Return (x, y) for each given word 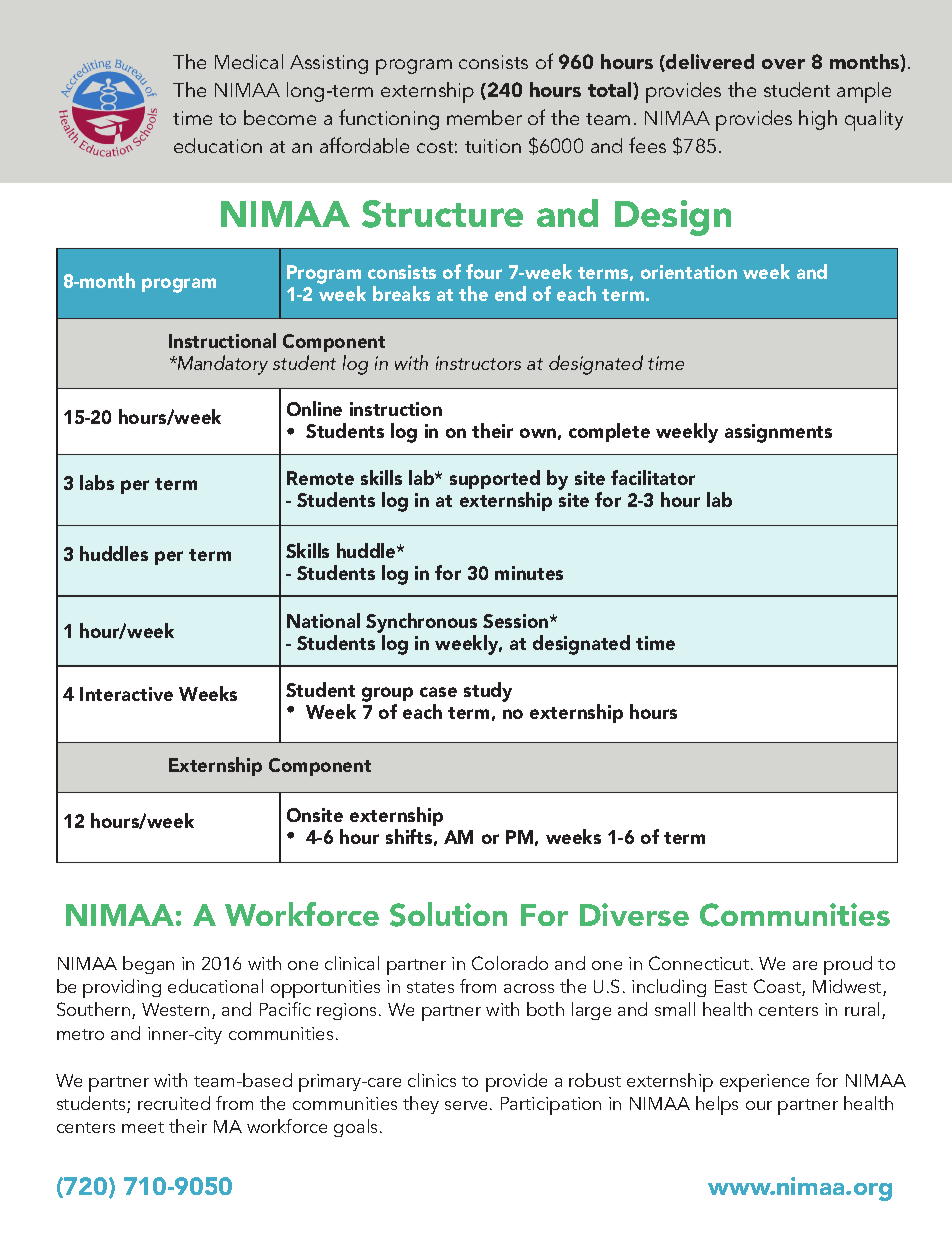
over (783, 64)
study (488, 692)
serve (466, 1105)
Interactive (126, 694)
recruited (174, 1103)
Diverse (634, 914)
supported (495, 479)
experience (764, 1083)
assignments (778, 433)
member (484, 117)
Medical (249, 61)
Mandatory (221, 365)
